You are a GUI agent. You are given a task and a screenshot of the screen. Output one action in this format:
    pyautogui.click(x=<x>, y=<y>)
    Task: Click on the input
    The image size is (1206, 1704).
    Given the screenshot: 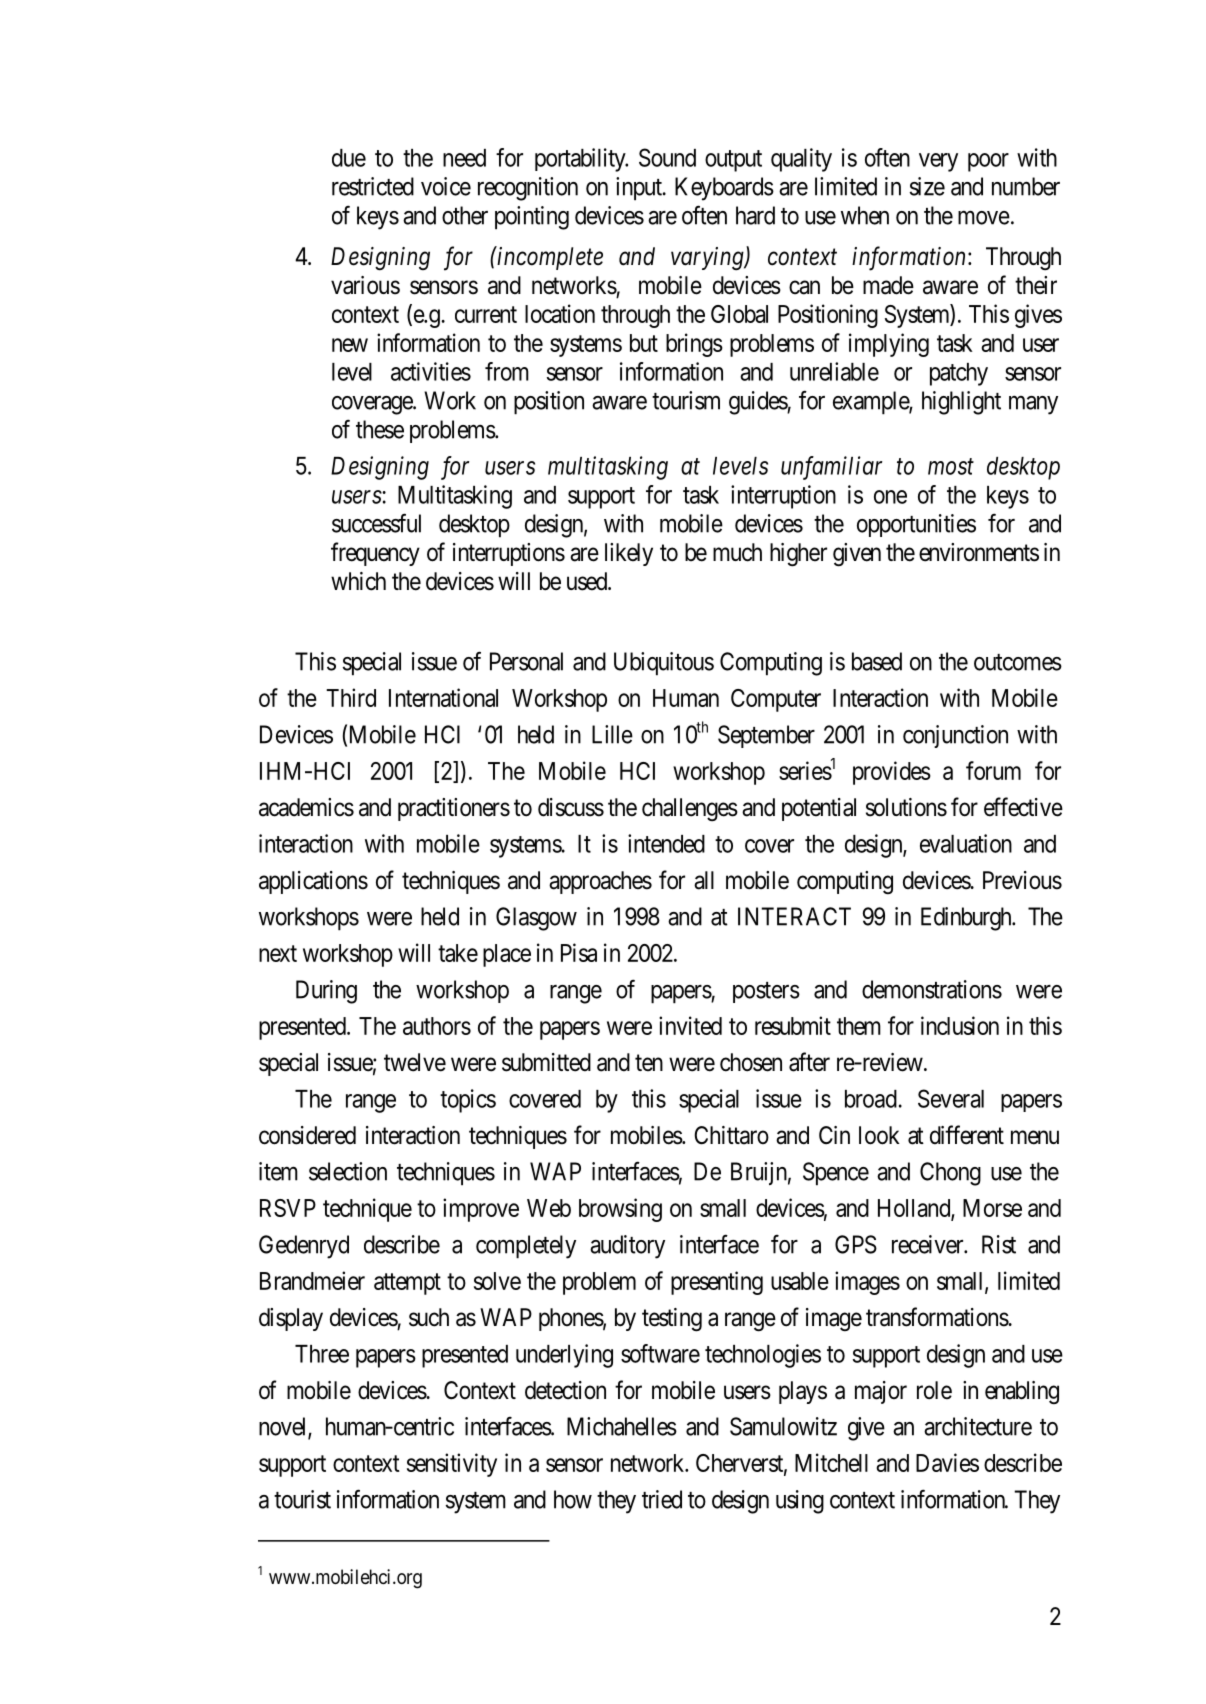 What is the action you would take?
    pyautogui.click(x=640, y=189)
